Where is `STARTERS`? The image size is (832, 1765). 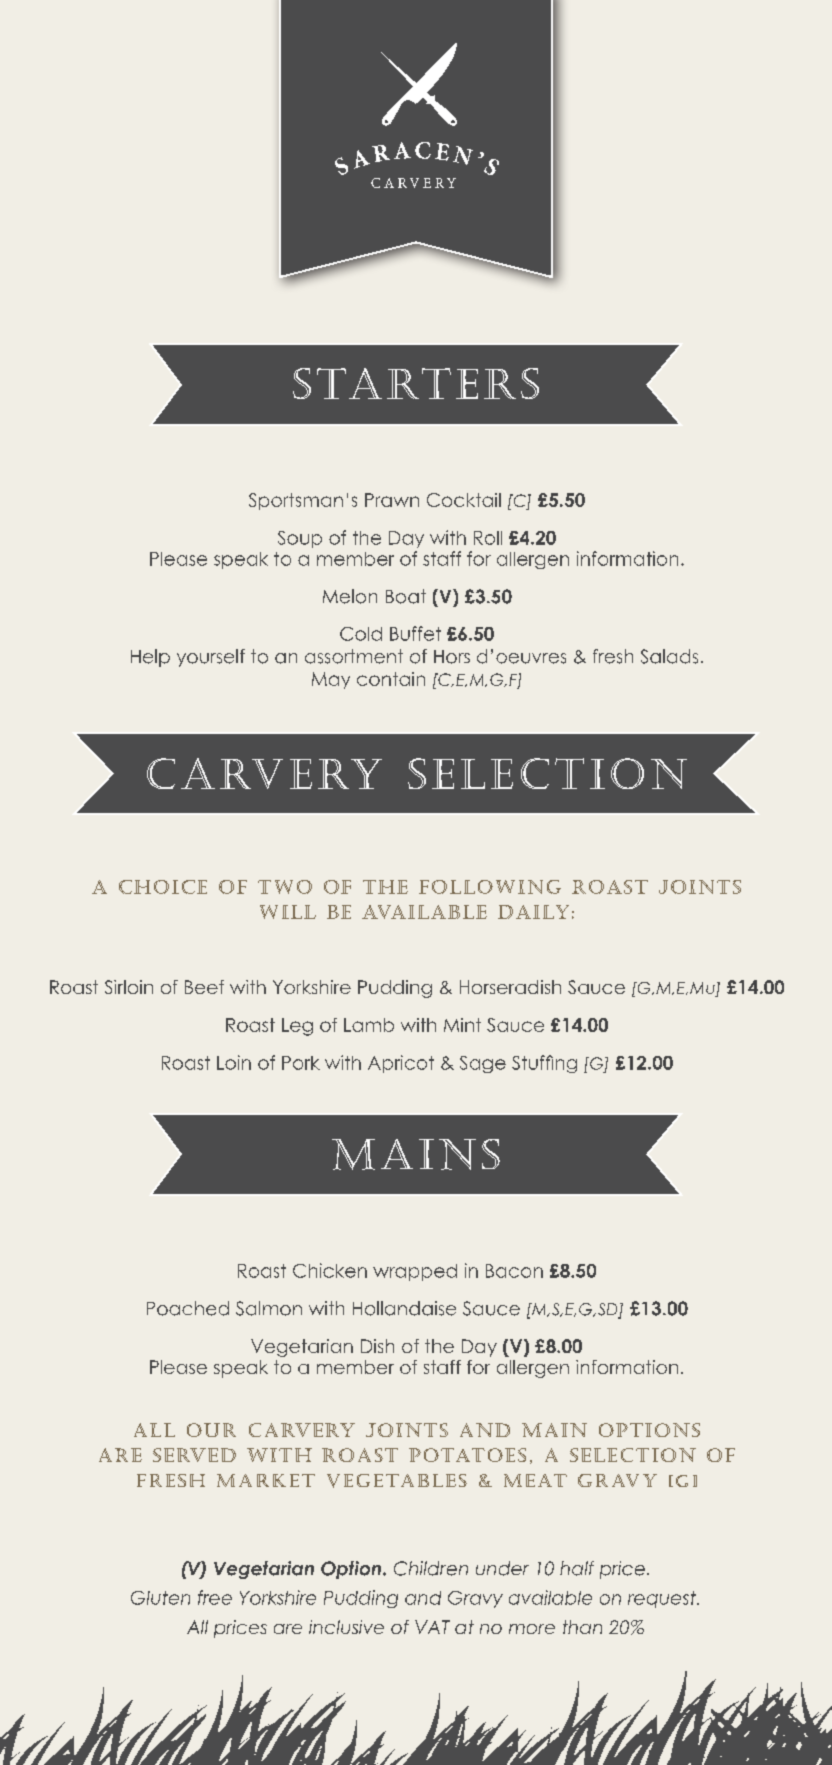 STARTERS is located at coordinates (416, 383).
